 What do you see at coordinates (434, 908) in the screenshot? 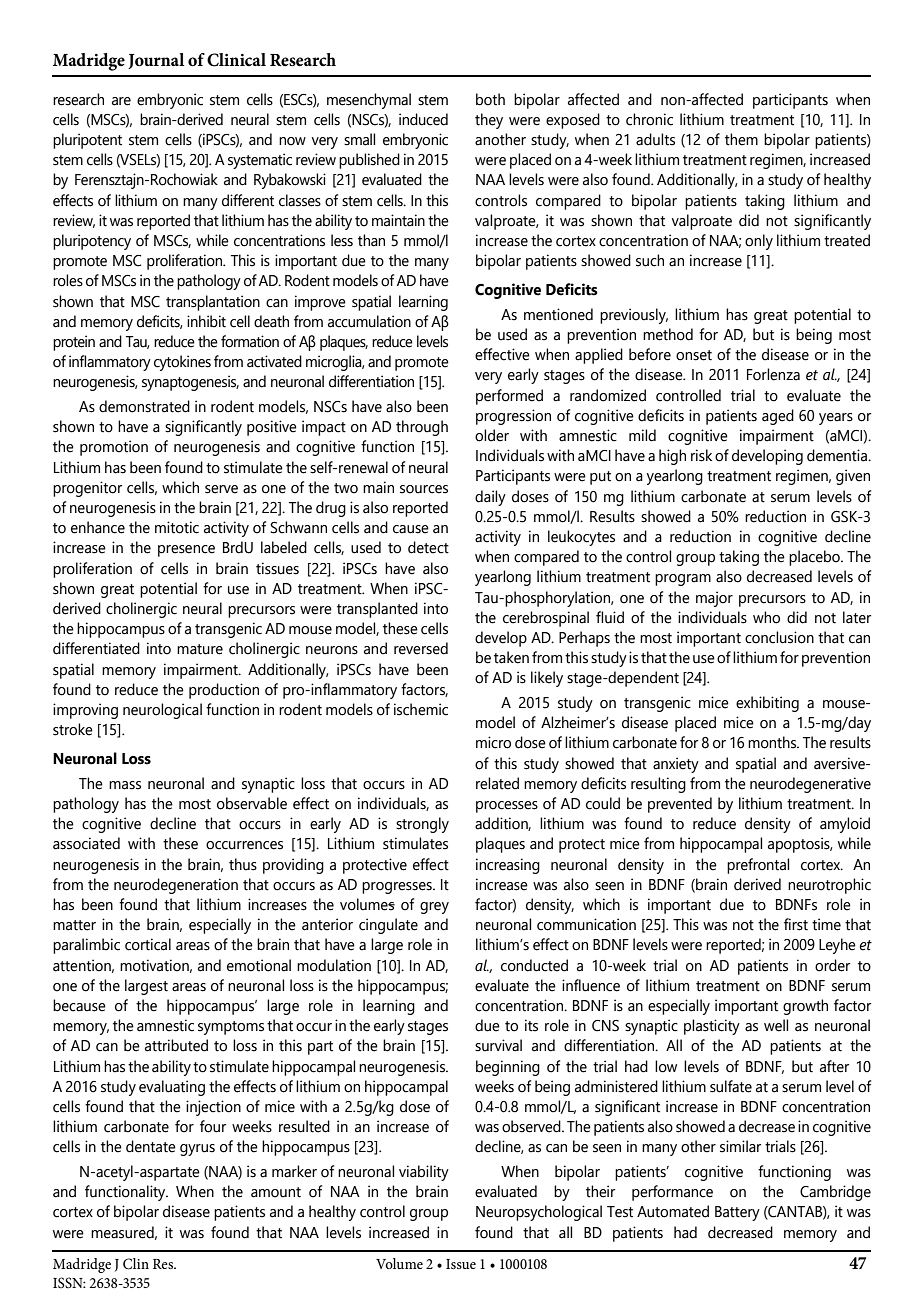
I see `grey` at bounding box center [434, 908].
